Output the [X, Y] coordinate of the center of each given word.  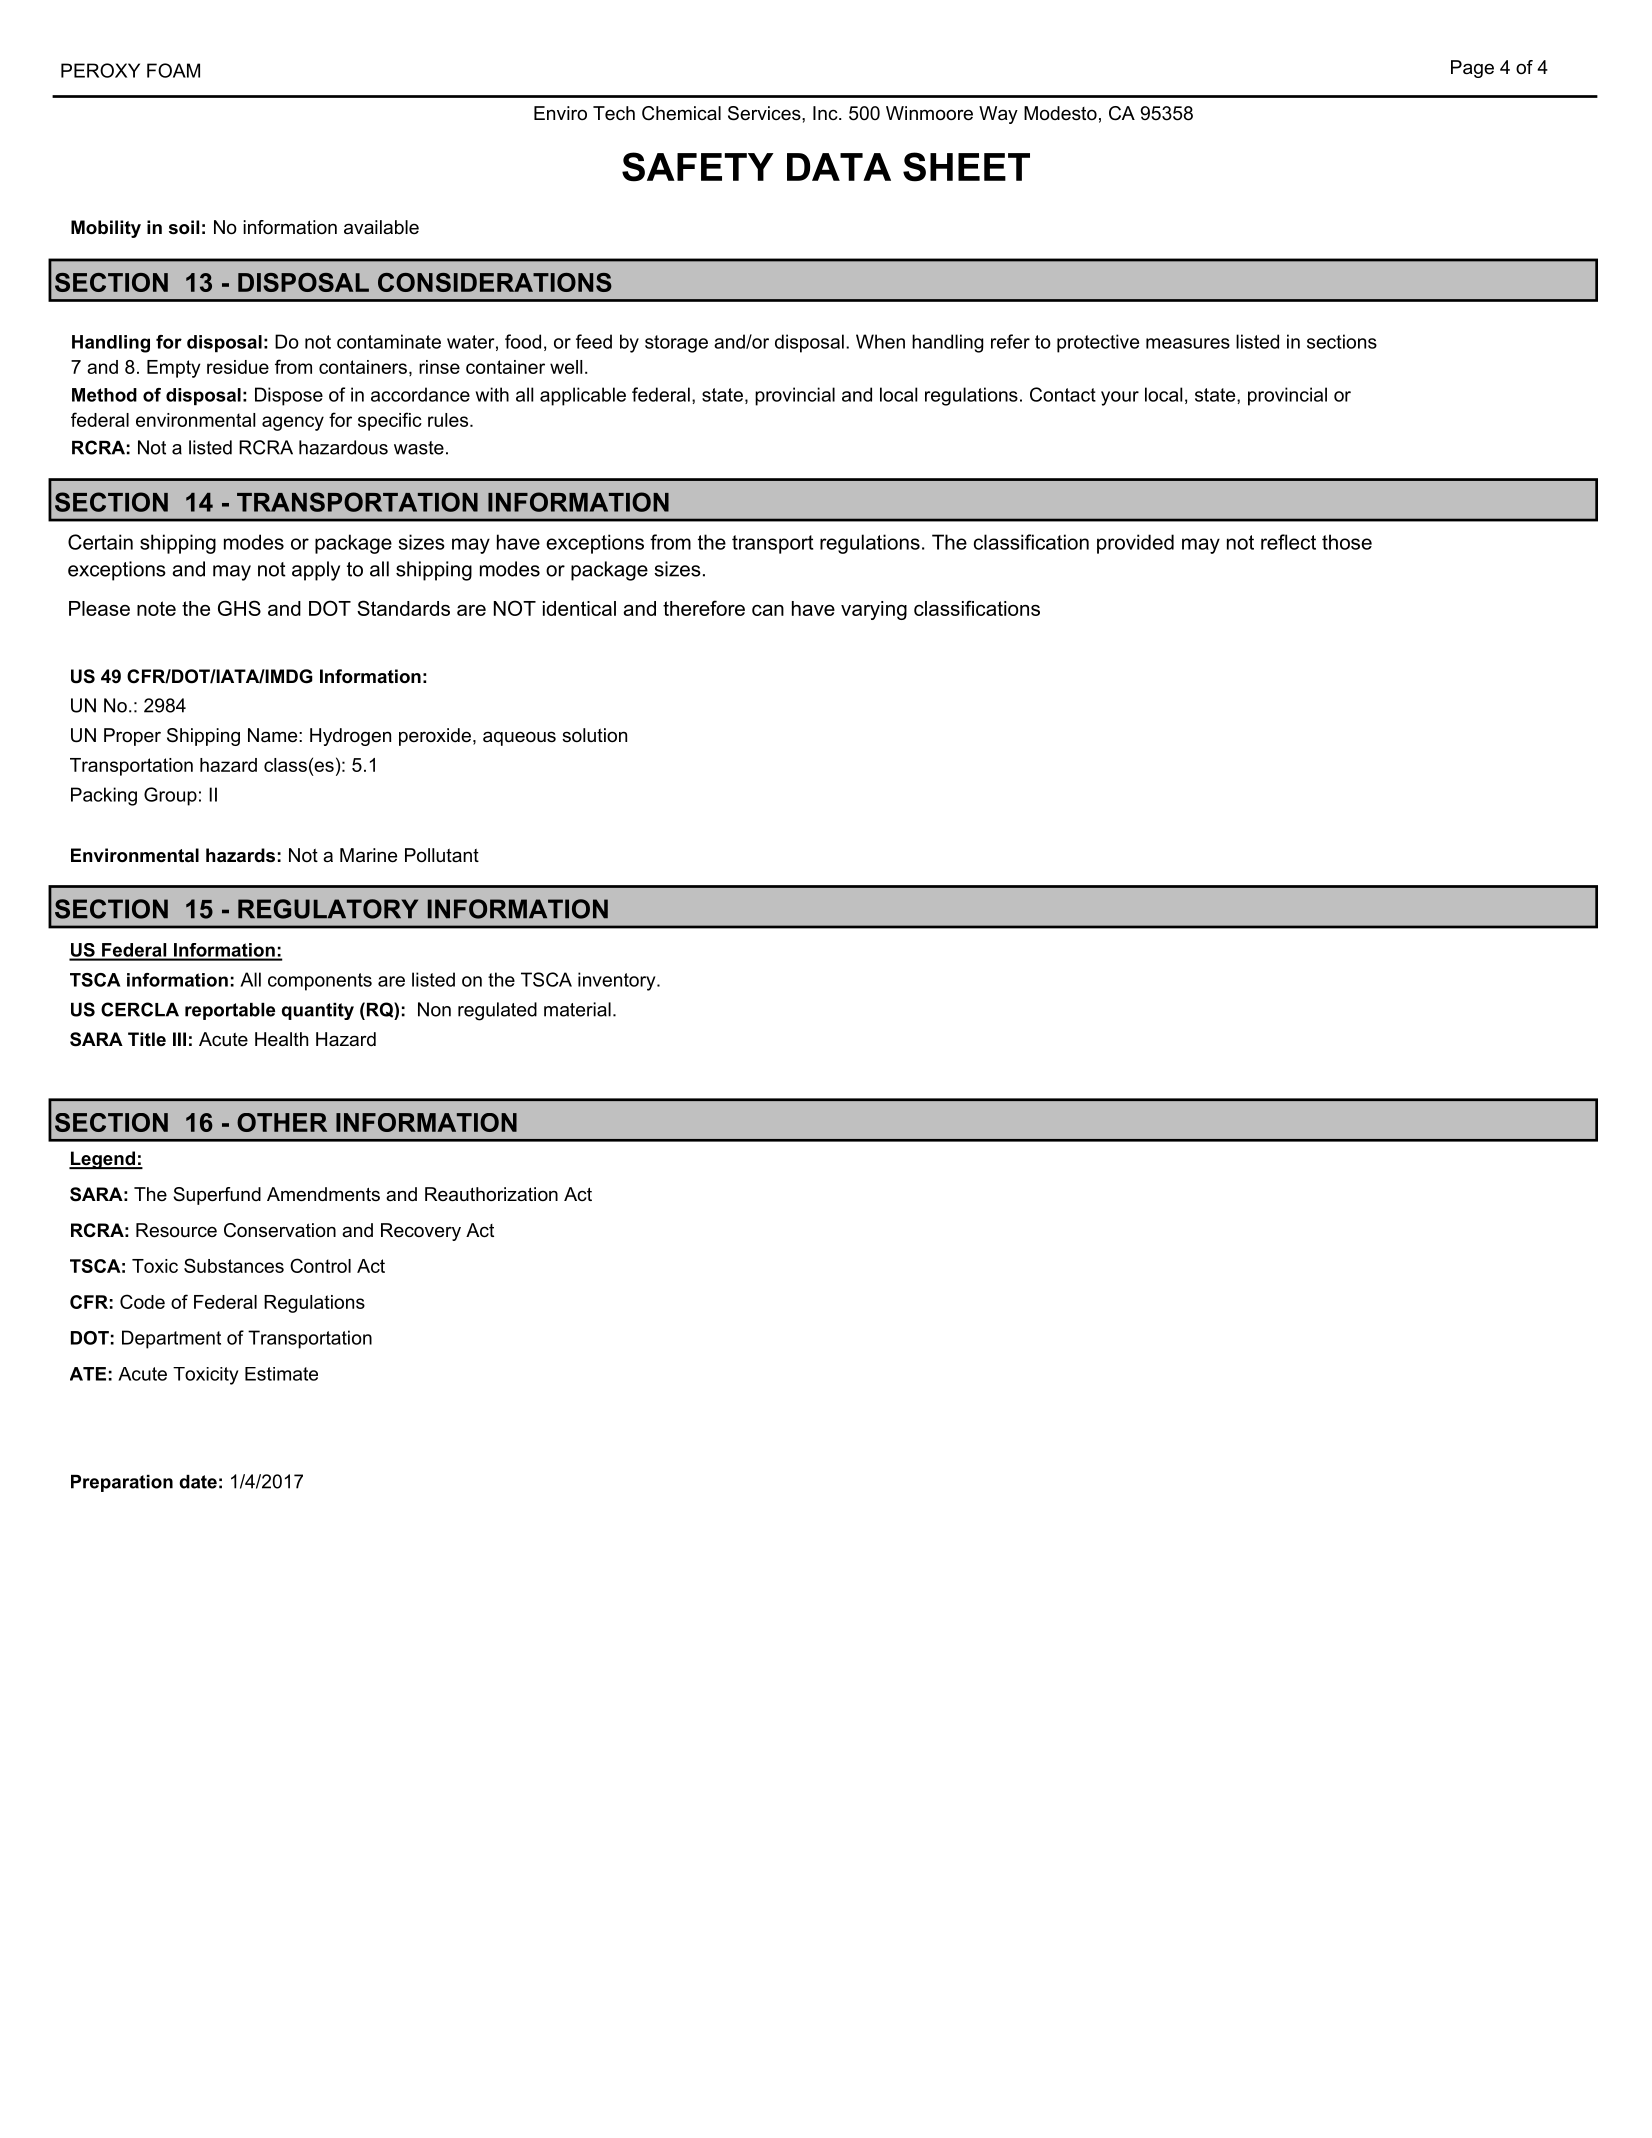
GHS [239, 608]
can [768, 610]
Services [765, 113]
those [1347, 542]
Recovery [421, 1232]
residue [238, 367]
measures [1188, 343]
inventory [618, 981]
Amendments [323, 1194]
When [880, 341]
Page [1472, 69]
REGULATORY [328, 909]
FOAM [173, 70]
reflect [1288, 542]
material [577, 1009]
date [198, 1482]
